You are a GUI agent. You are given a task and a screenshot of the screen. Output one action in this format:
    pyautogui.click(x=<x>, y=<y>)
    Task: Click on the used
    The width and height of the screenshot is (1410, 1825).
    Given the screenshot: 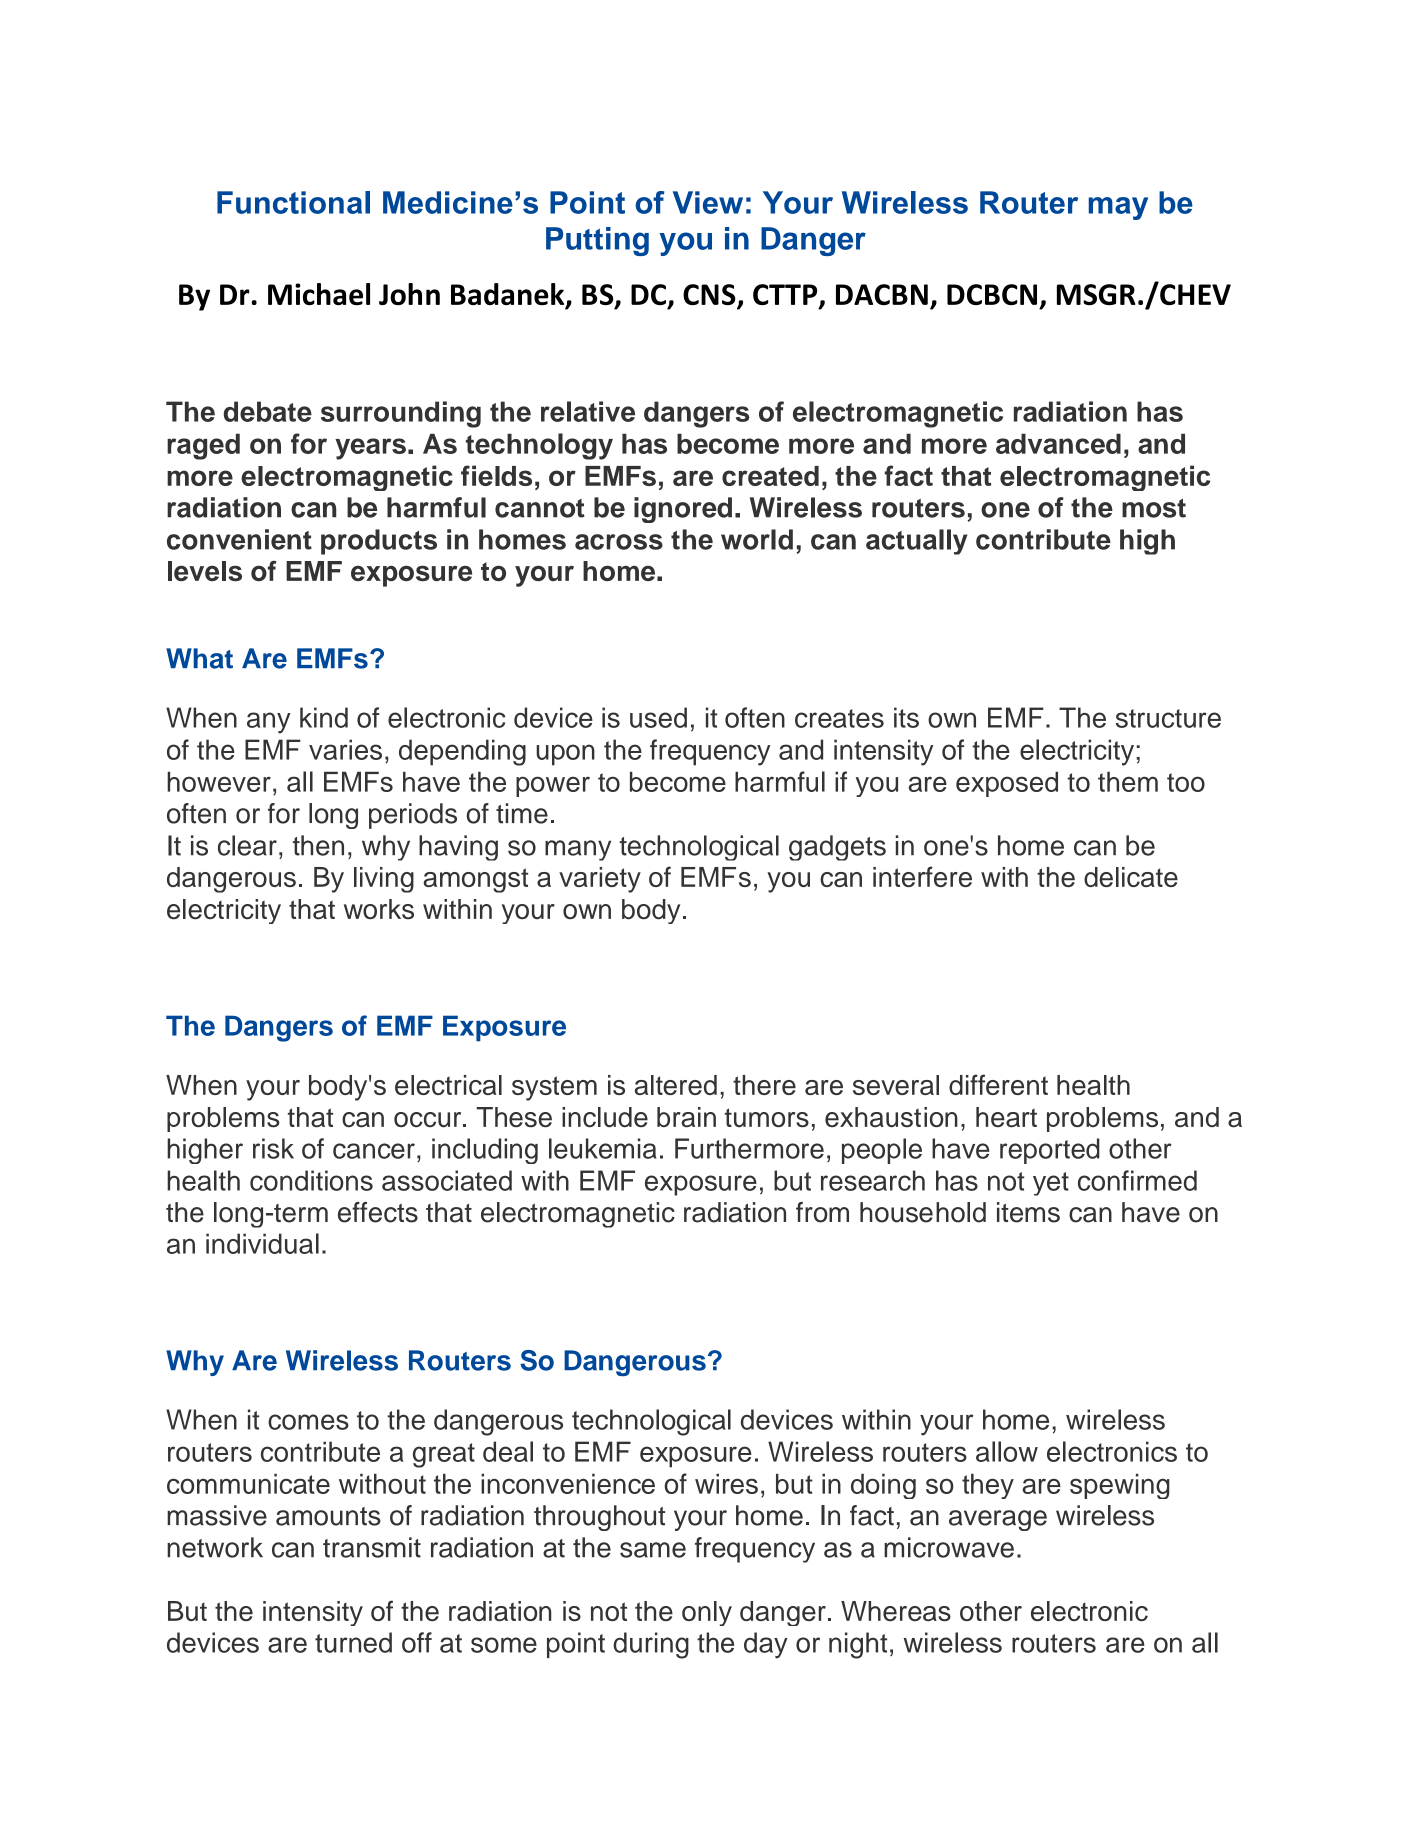 What is the action you would take?
    pyautogui.click(x=658, y=717)
